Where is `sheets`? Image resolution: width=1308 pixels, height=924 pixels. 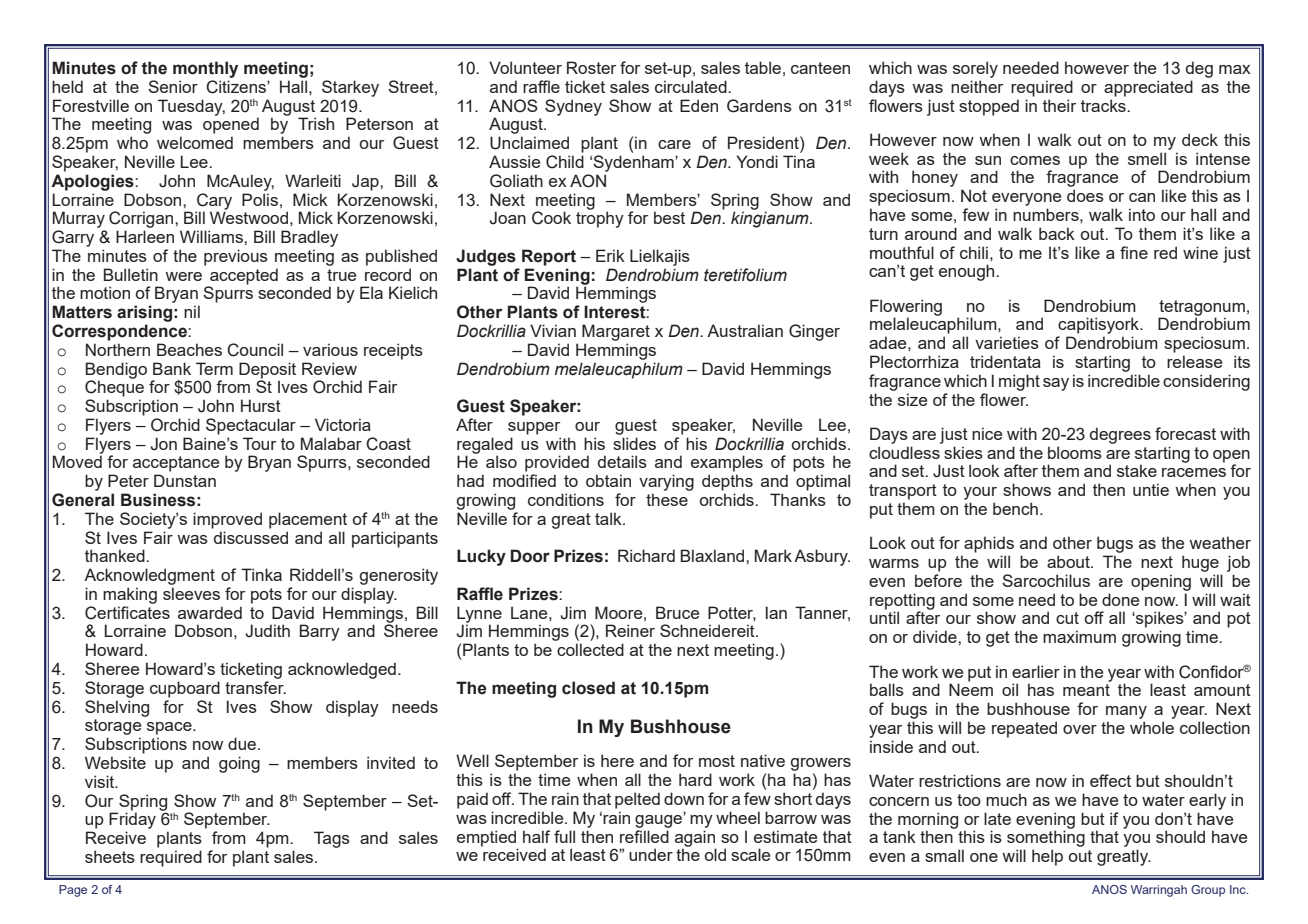 sheets is located at coordinates (110, 856).
